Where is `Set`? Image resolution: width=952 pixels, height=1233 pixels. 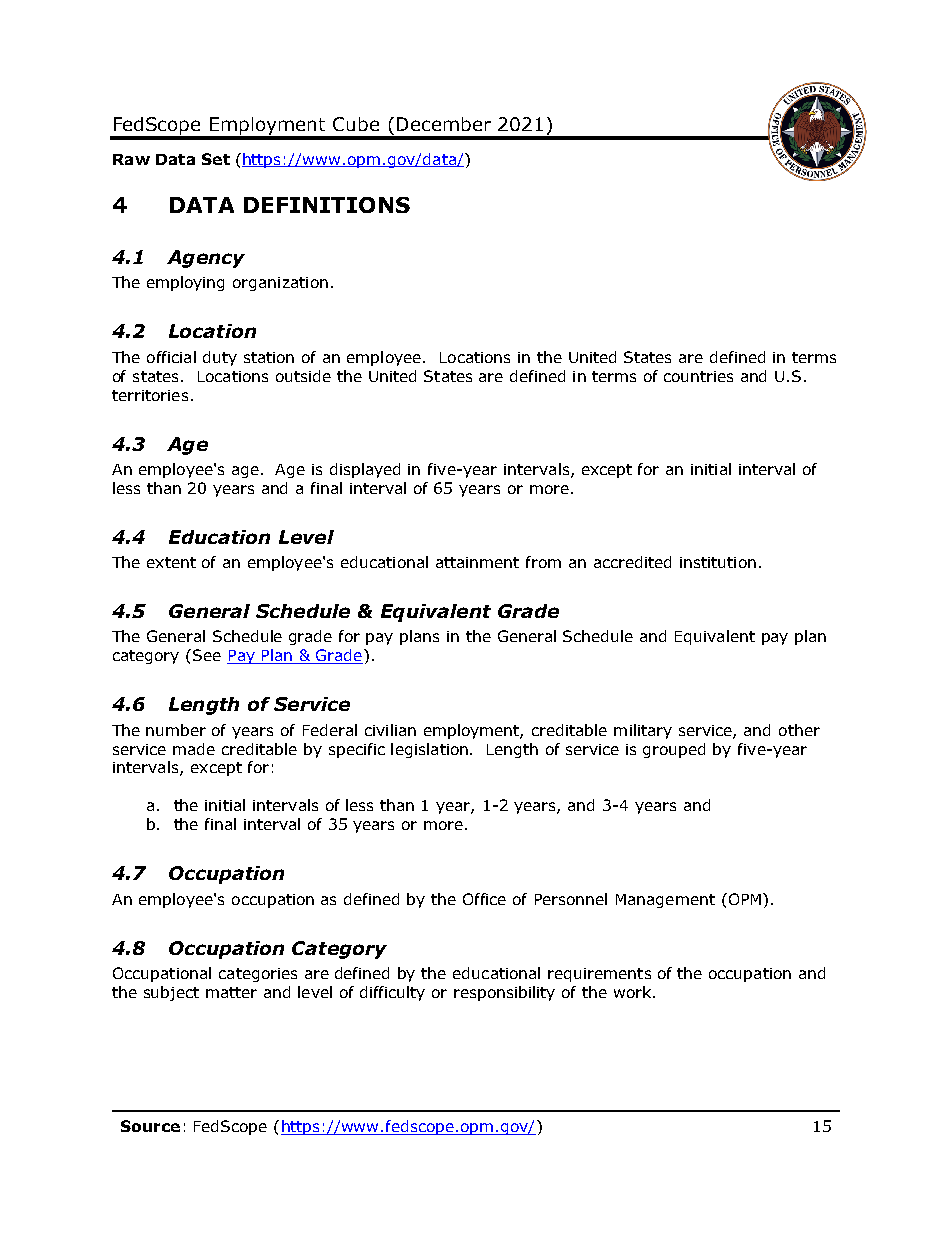
Set is located at coordinates (216, 159).
